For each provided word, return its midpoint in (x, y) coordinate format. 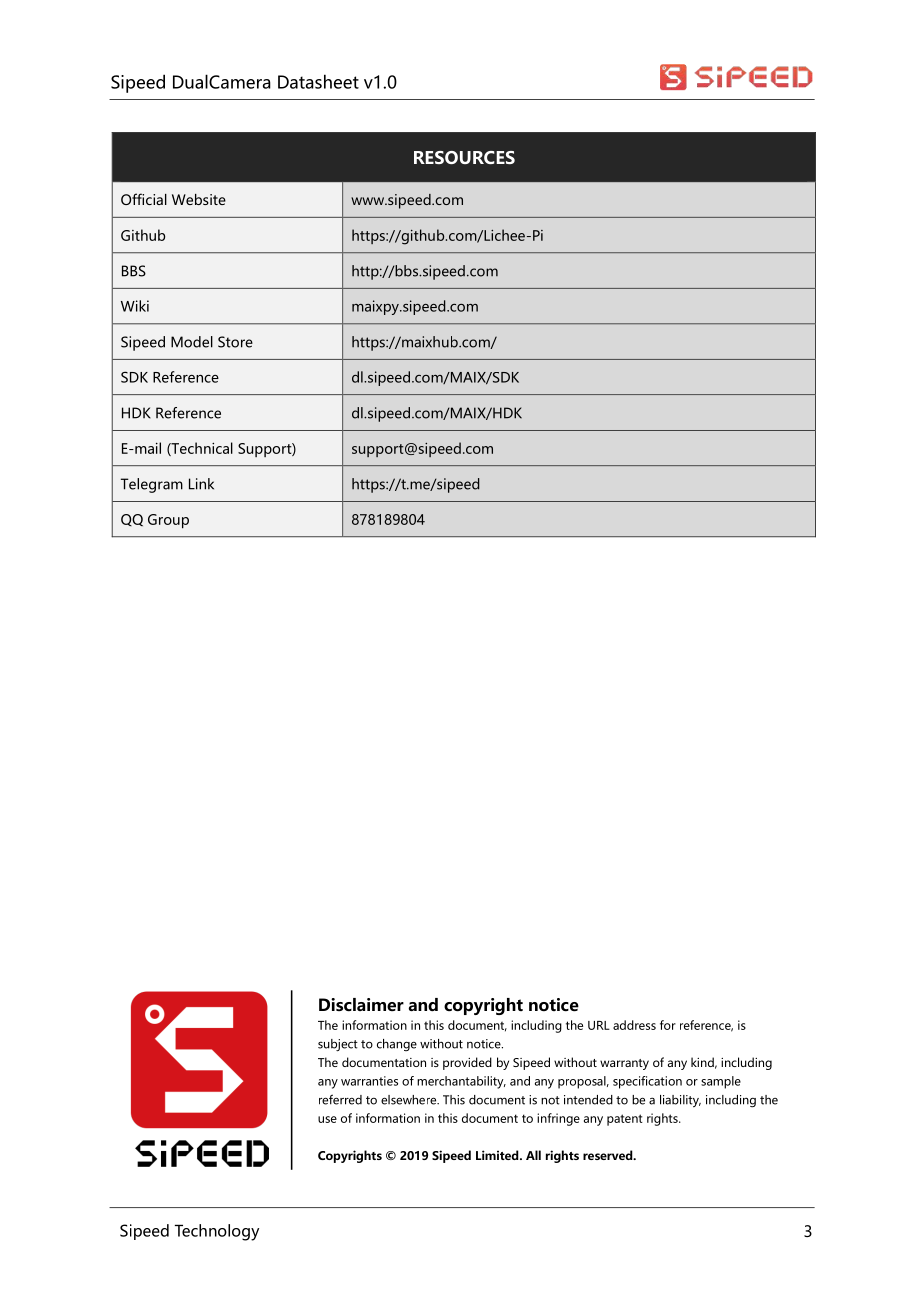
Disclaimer (361, 1005)
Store (235, 342)
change (397, 1045)
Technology (217, 1232)
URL (599, 1025)
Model (192, 342)
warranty (624, 1064)
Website (199, 199)
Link (201, 484)
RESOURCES (464, 157)
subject (338, 1045)
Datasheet (318, 81)
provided (467, 1063)
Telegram (152, 485)
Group (168, 521)
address (634, 1025)
